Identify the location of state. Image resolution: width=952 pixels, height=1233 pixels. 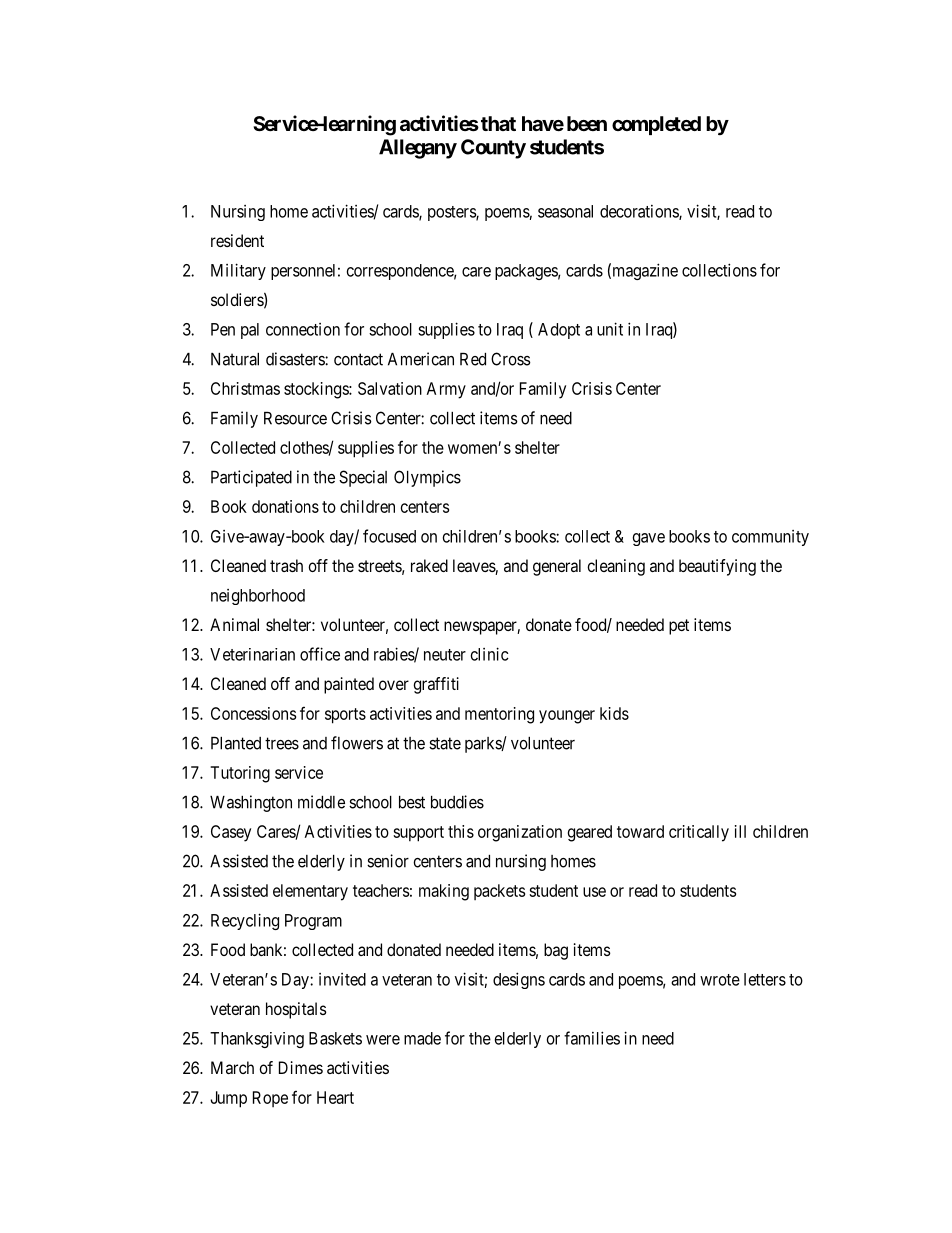
(445, 743).
